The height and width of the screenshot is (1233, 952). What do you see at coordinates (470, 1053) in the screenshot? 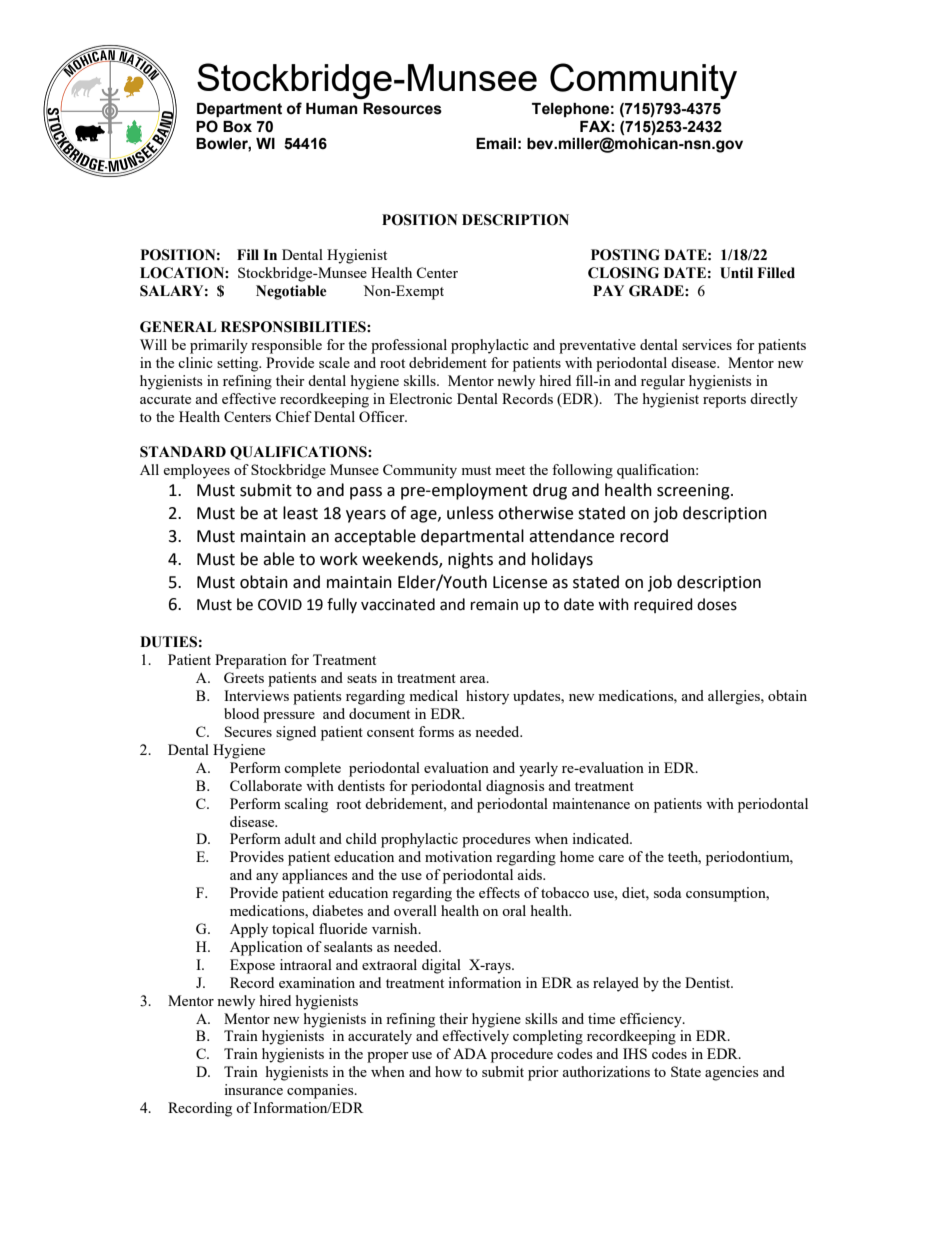
I see `ADA` at bounding box center [470, 1053].
